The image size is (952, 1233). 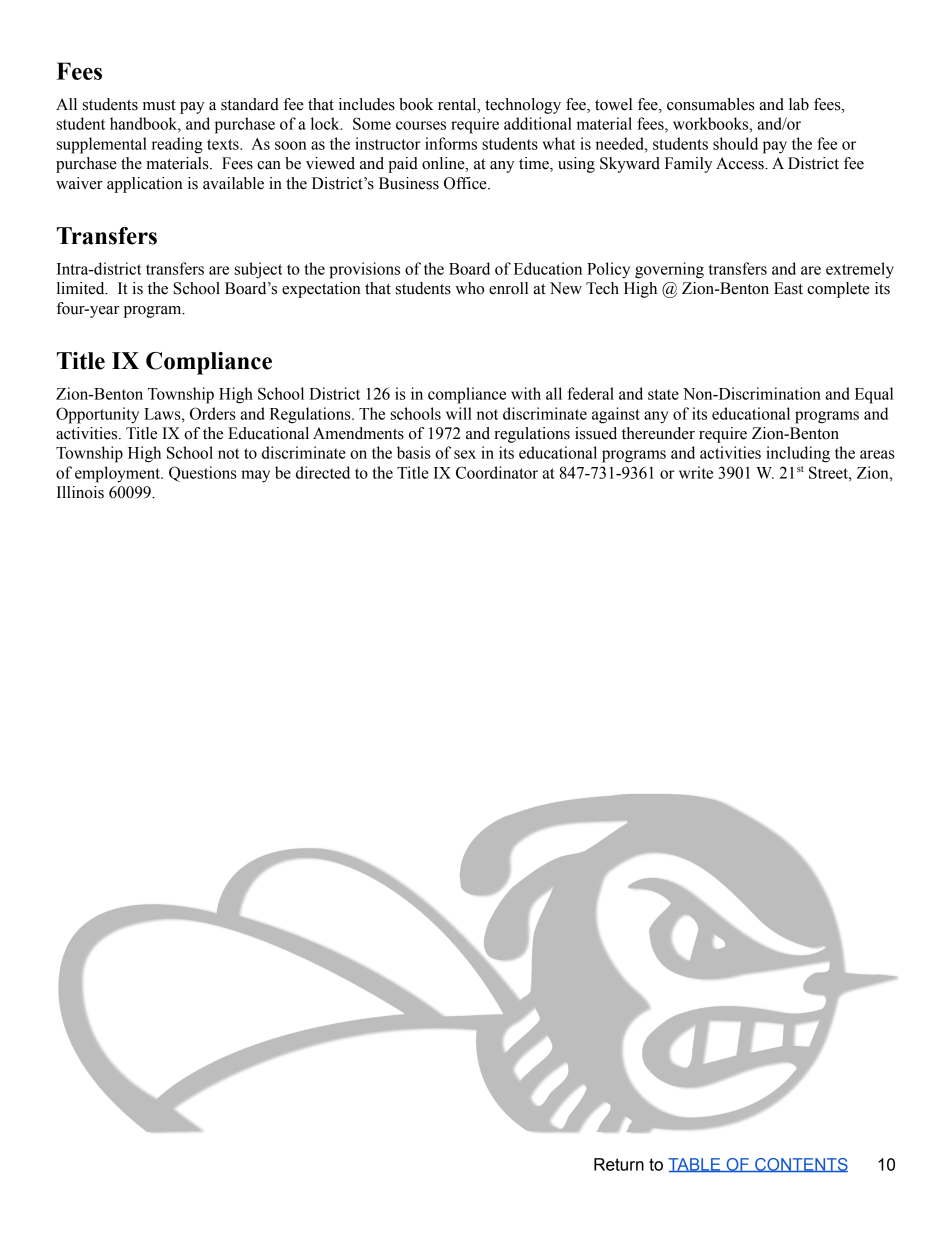 I want to click on Return, so click(x=619, y=1164).
